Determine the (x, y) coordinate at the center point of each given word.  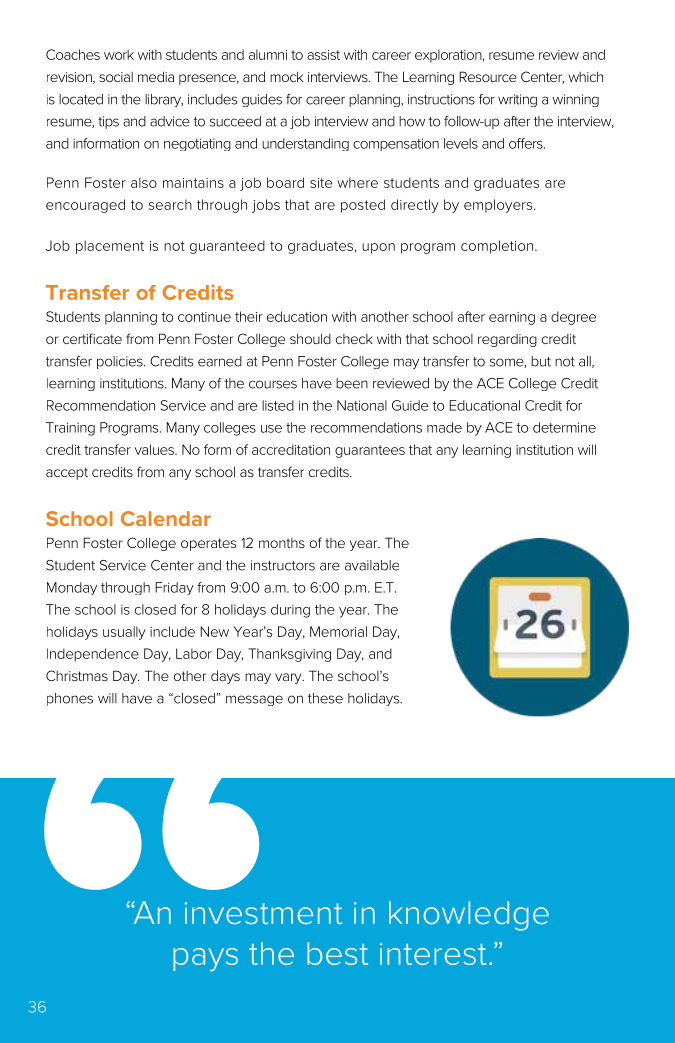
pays (205, 960)
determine (564, 427)
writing (517, 100)
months (282, 543)
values (155, 449)
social (116, 77)
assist (323, 55)
